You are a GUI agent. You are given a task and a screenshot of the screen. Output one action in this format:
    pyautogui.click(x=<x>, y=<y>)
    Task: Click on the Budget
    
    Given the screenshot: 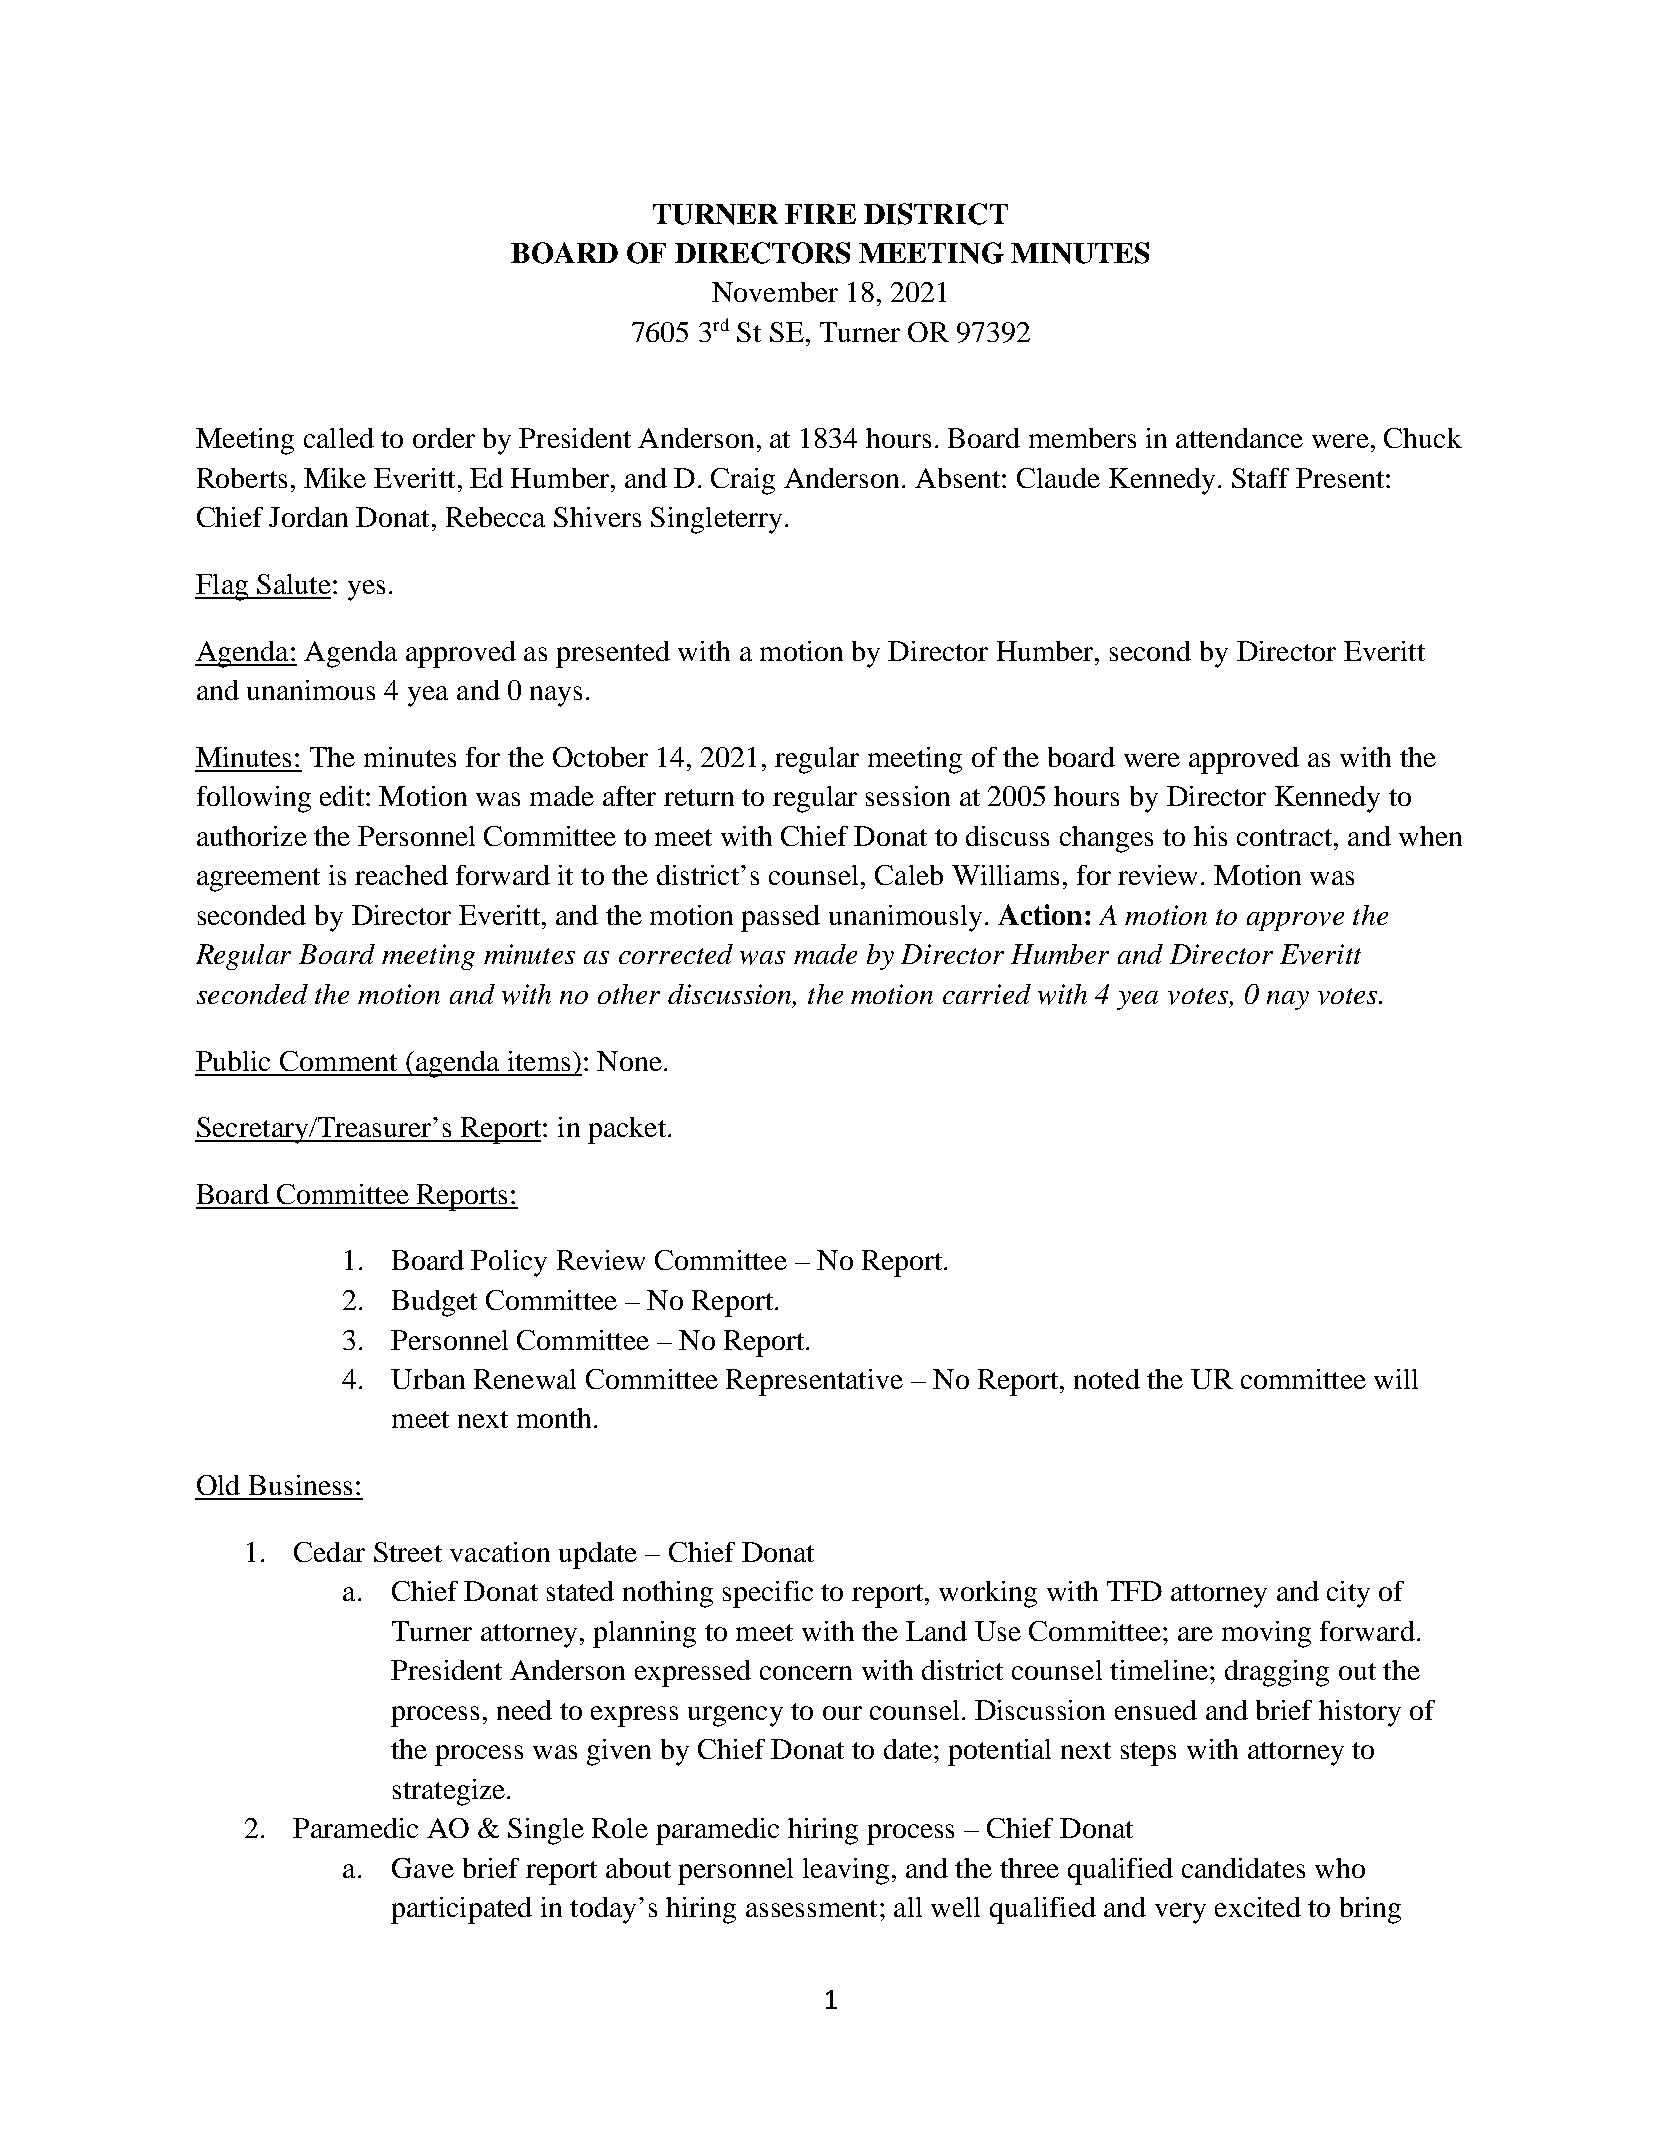 What is the action you would take?
    pyautogui.click(x=434, y=1303)
